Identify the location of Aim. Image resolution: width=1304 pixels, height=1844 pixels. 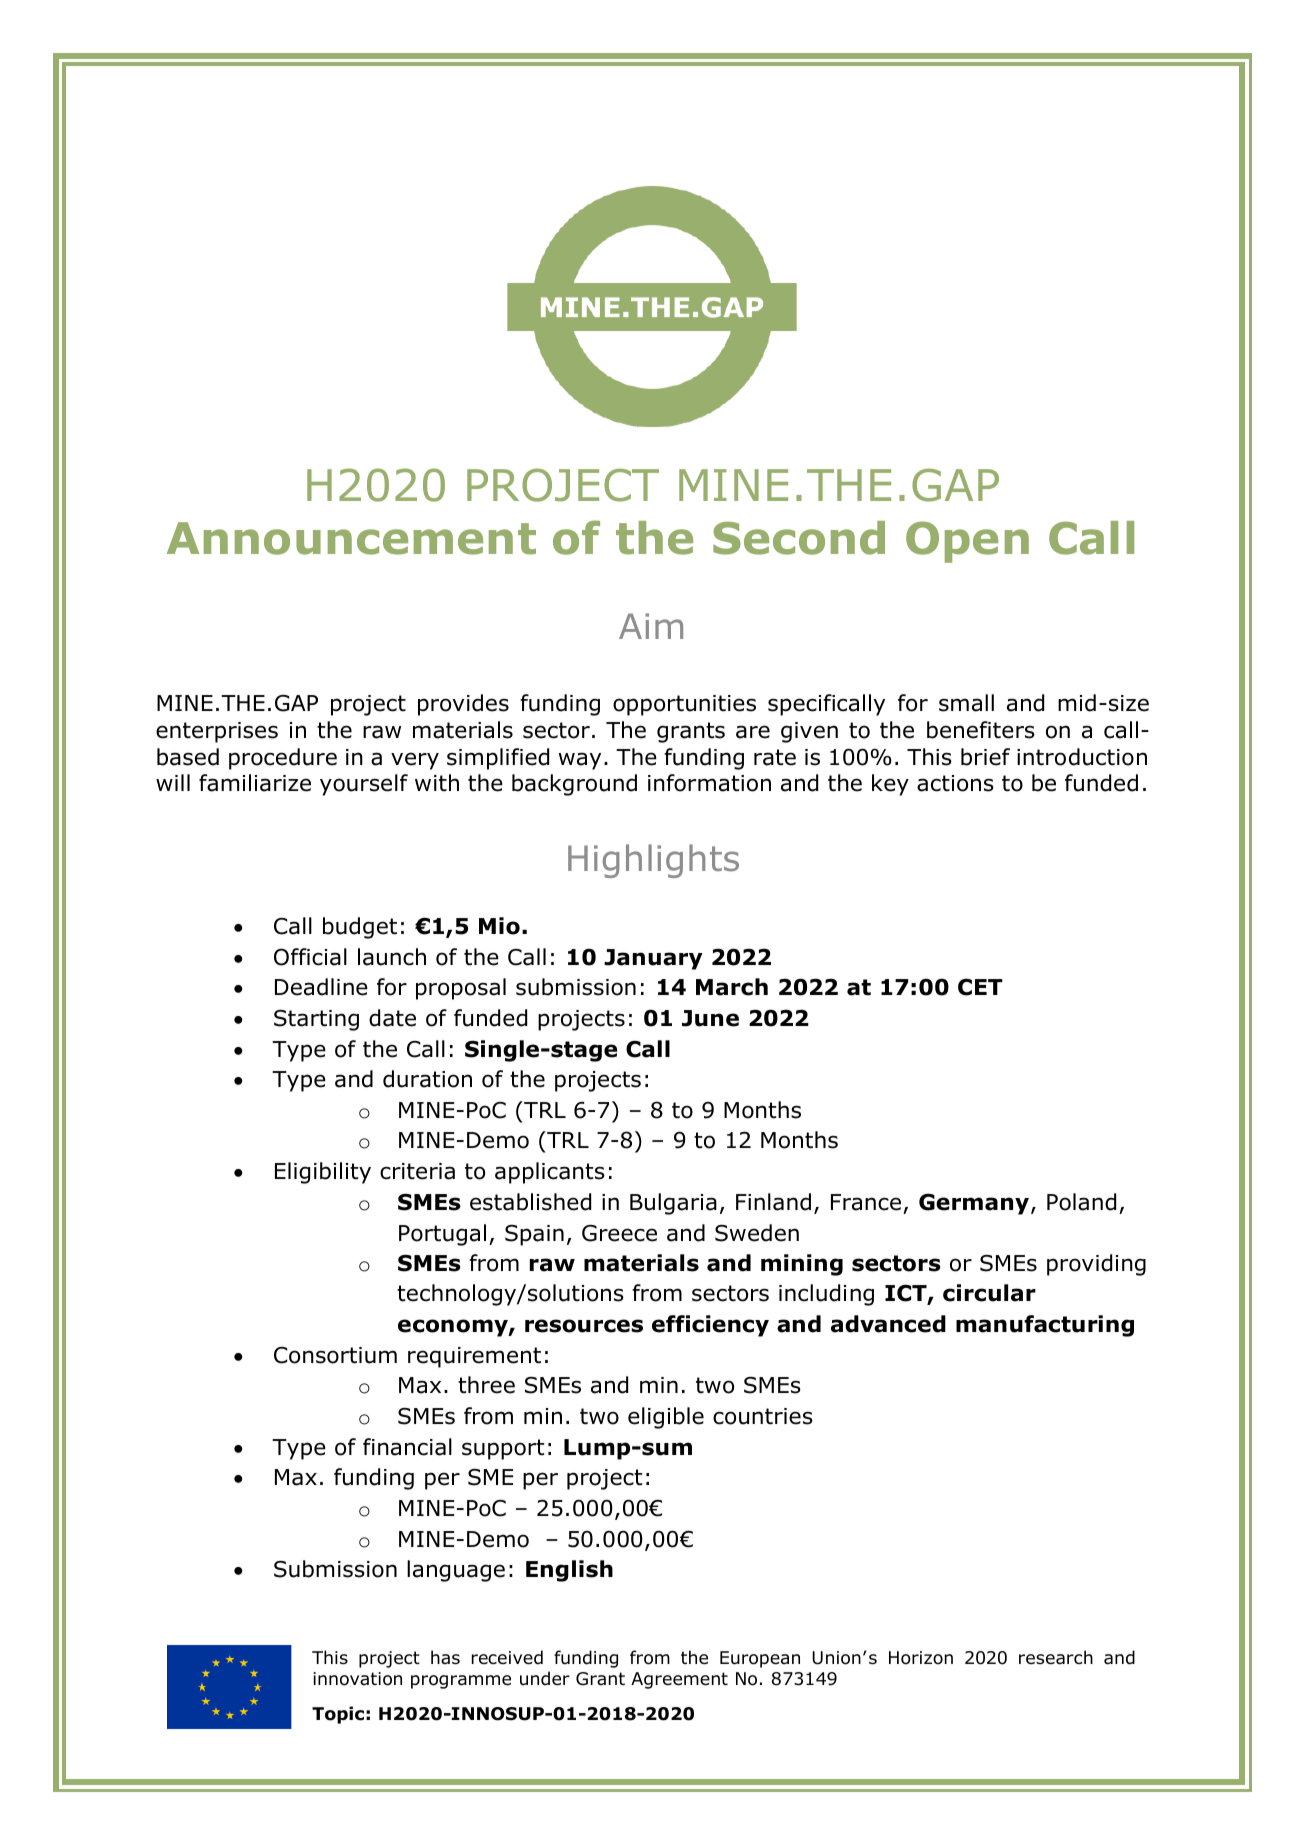
(651, 626).
